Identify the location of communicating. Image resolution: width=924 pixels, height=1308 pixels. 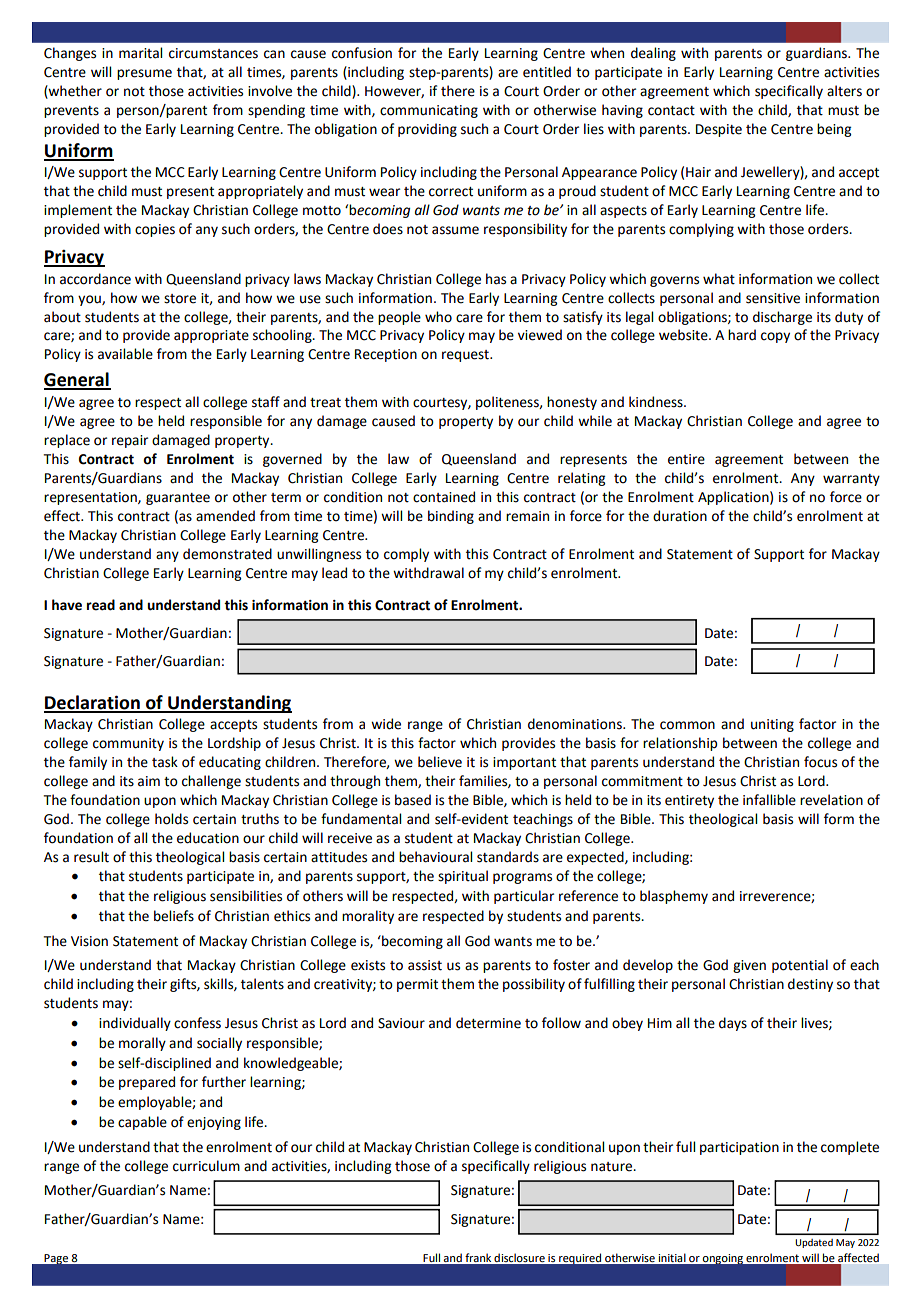
(429, 111).
